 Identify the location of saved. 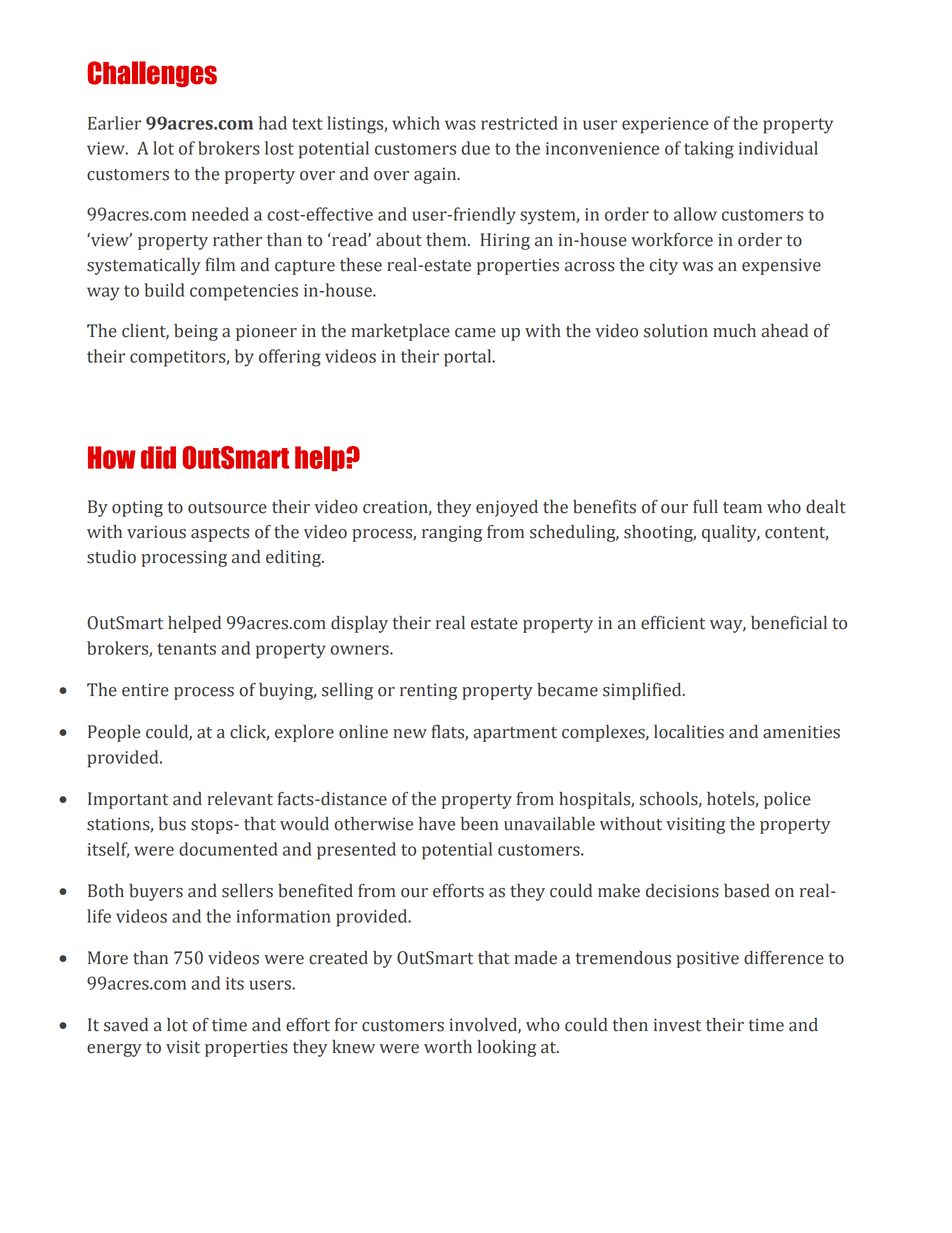
(126, 1025).
